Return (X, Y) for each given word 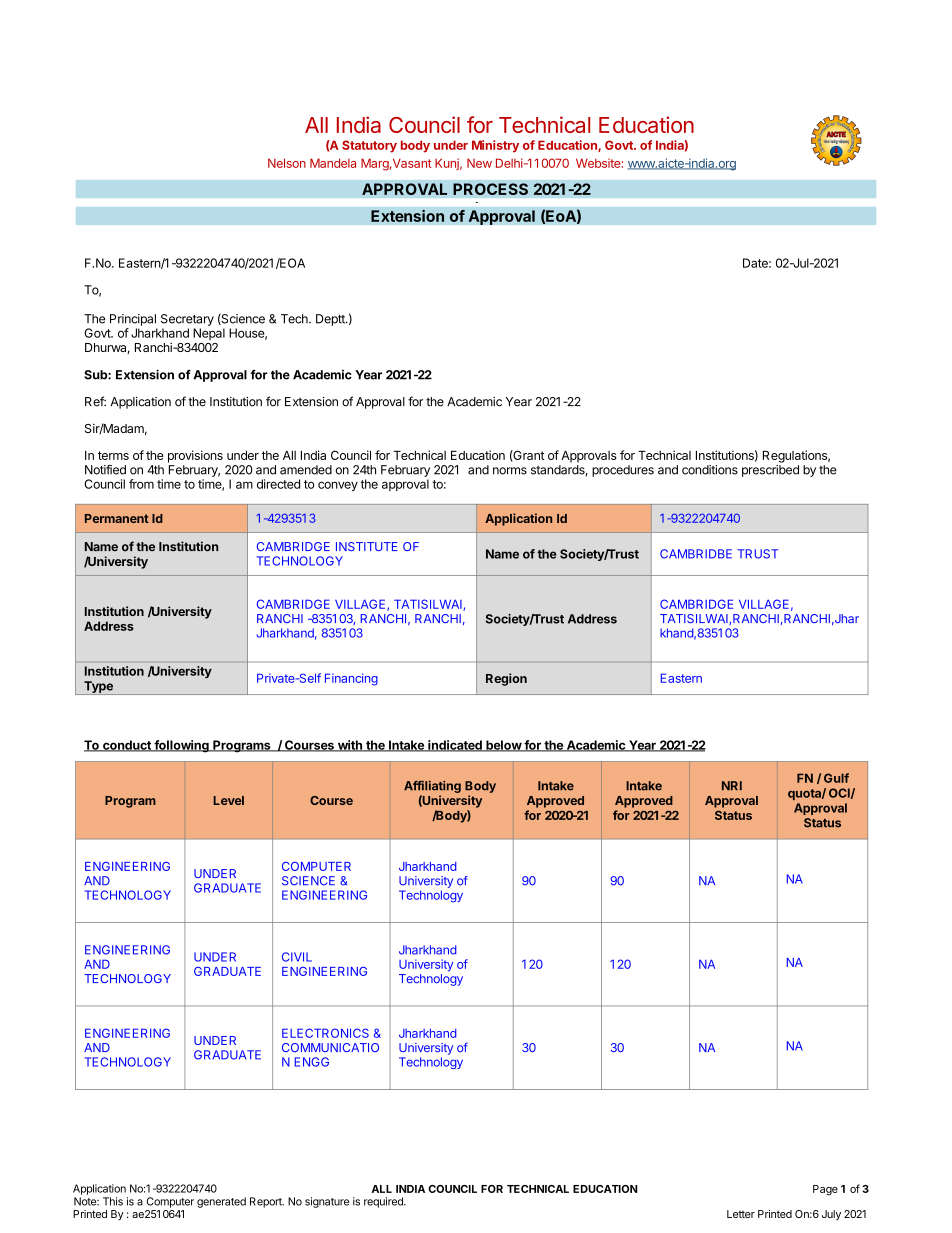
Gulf (836, 778)
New (479, 163)
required (384, 1202)
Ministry (495, 146)
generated (221, 1202)
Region (506, 679)
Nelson (287, 163)
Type (98, 688)
